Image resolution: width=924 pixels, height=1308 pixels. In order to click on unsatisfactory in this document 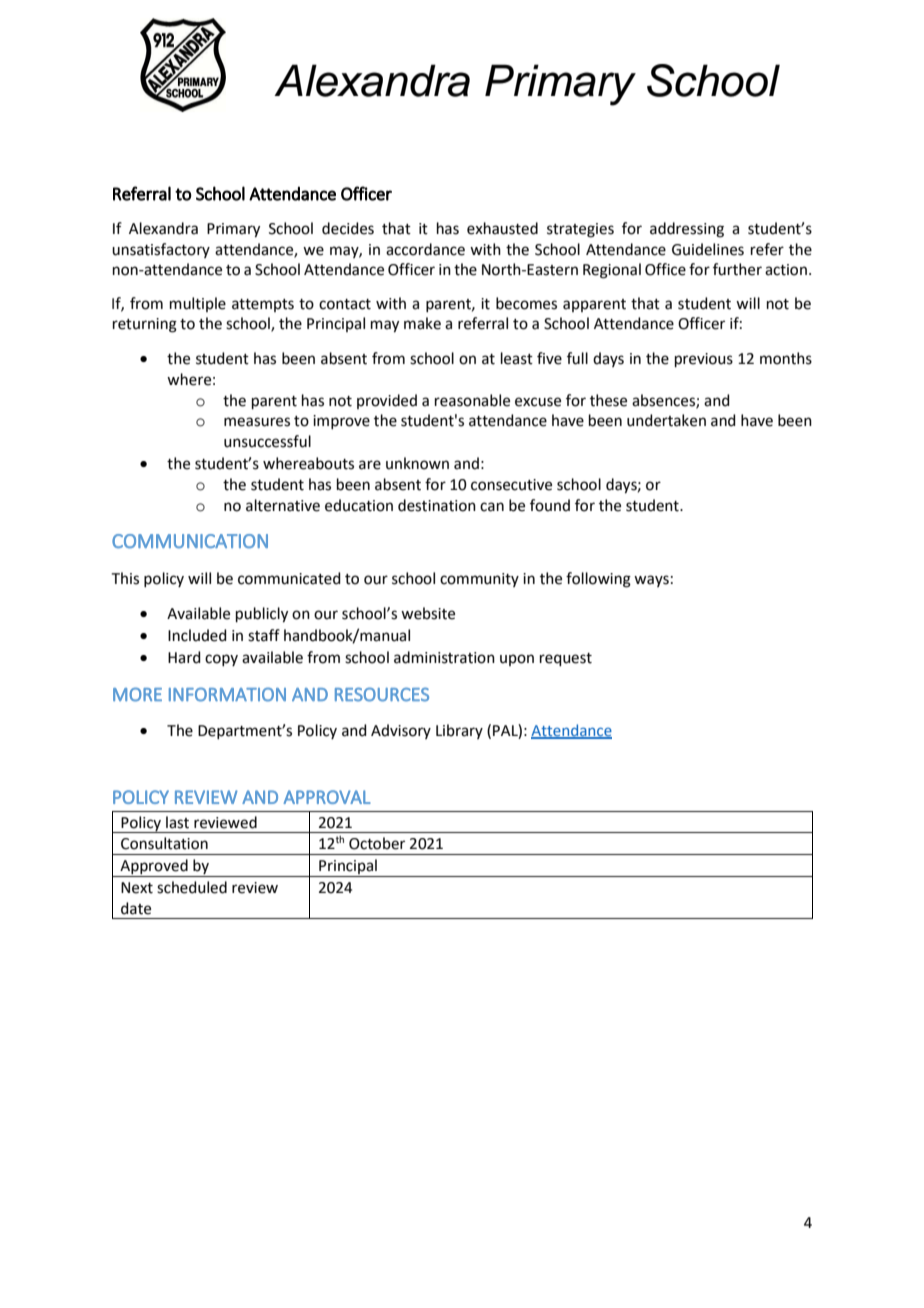, I will do `click(161, 250)`.
